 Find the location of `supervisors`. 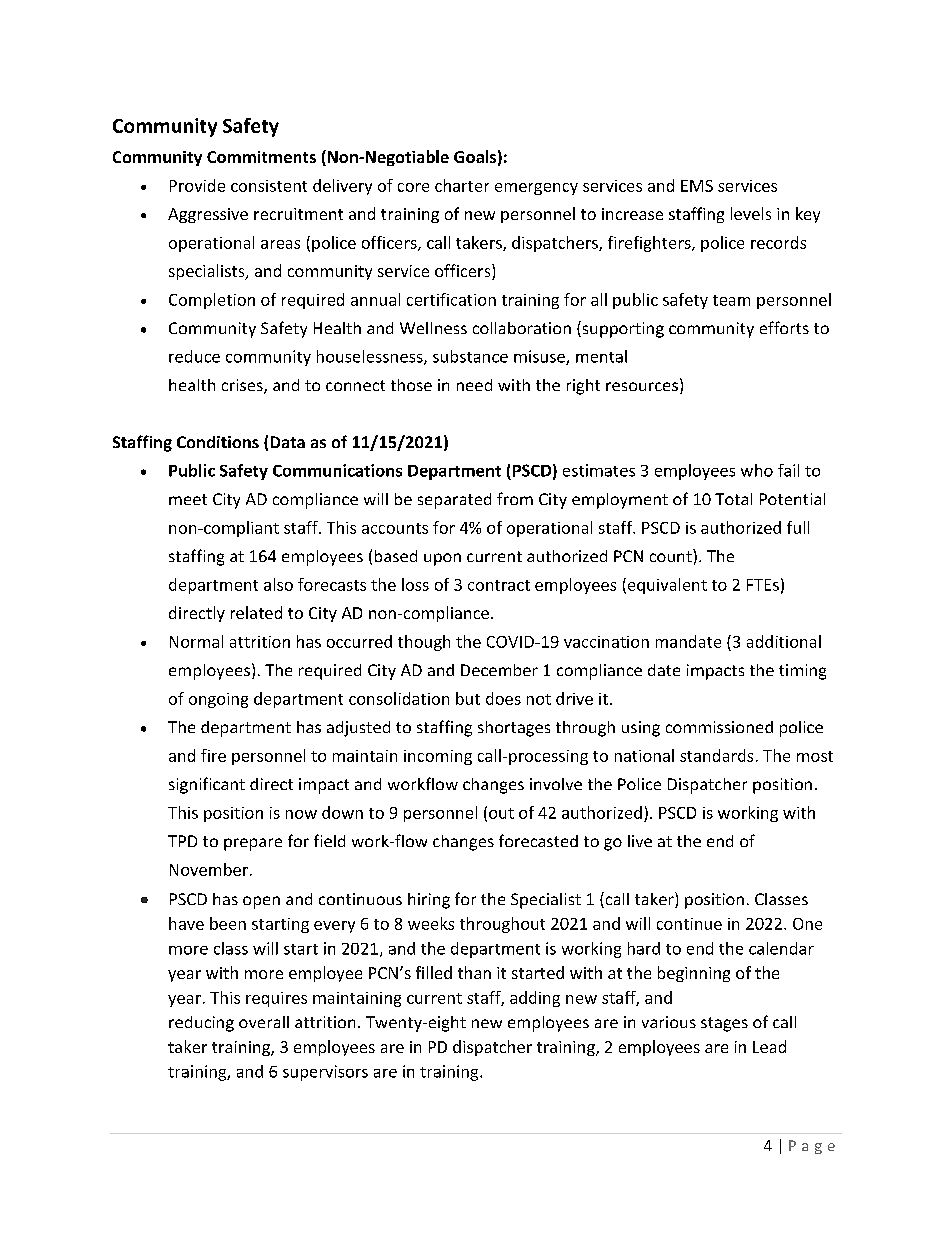

supervisors is located at coordinates (325, 1073).
